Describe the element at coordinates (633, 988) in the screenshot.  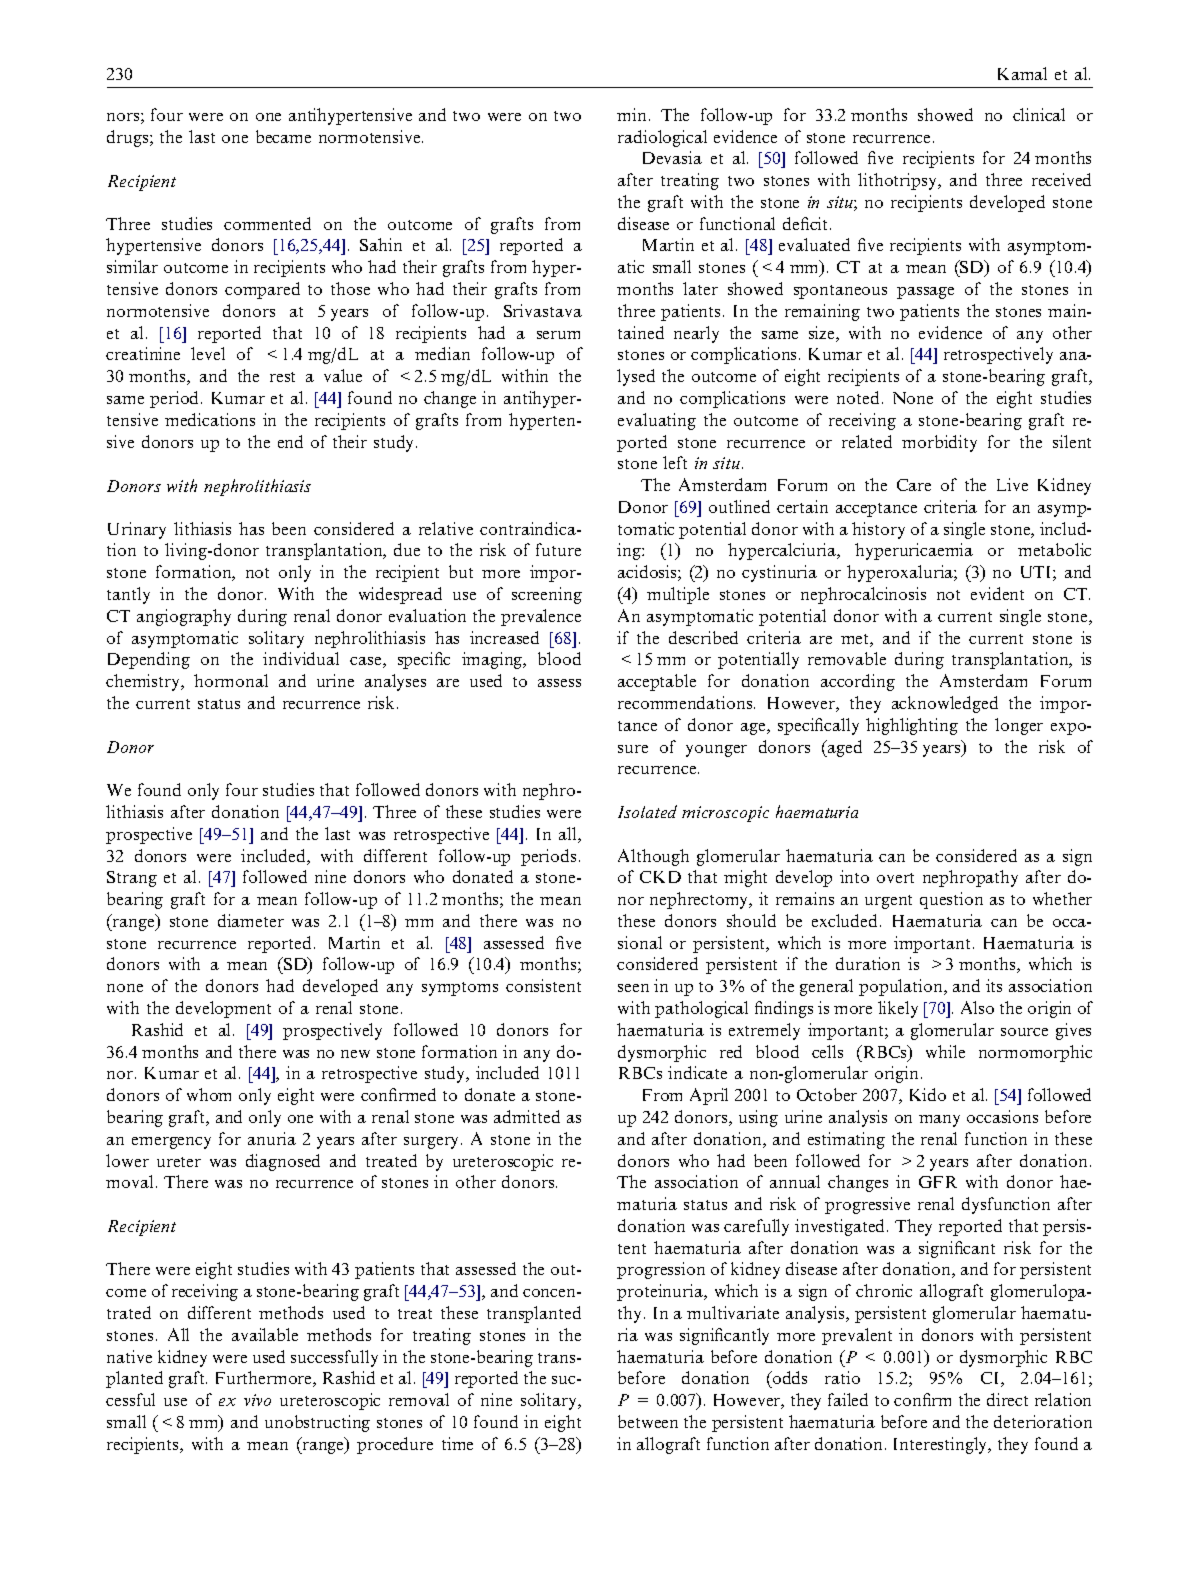
I see `seen` at that location.
